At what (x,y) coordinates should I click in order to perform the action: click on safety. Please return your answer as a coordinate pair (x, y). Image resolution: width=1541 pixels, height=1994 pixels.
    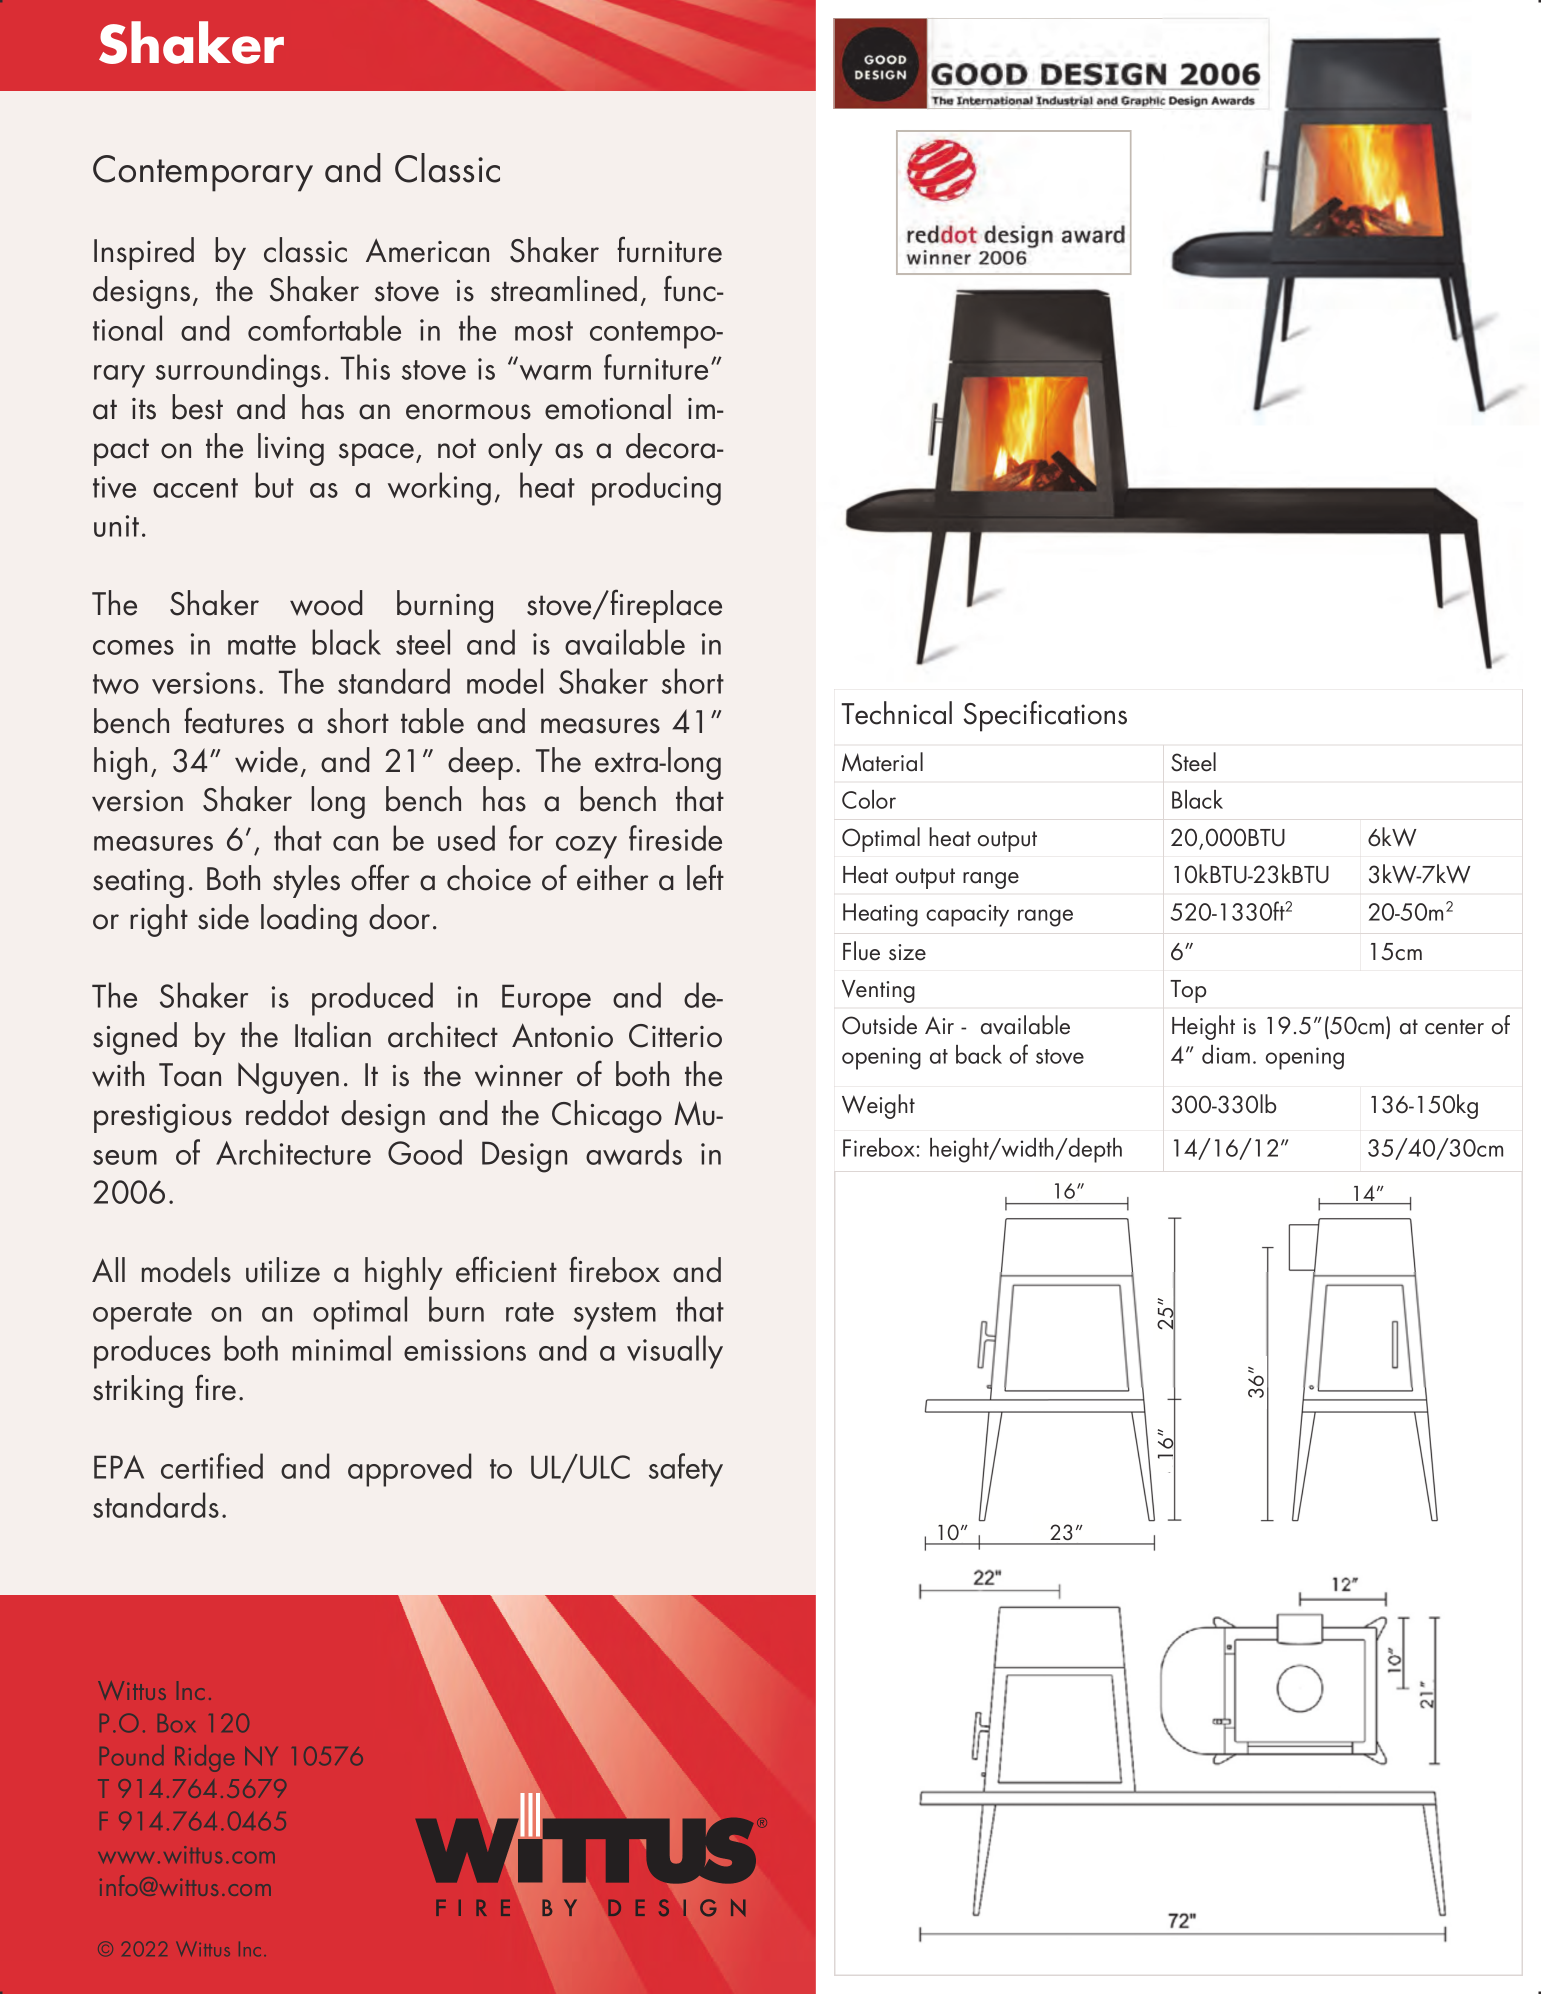
    Looking at the image, I should click on (686, 1470).
